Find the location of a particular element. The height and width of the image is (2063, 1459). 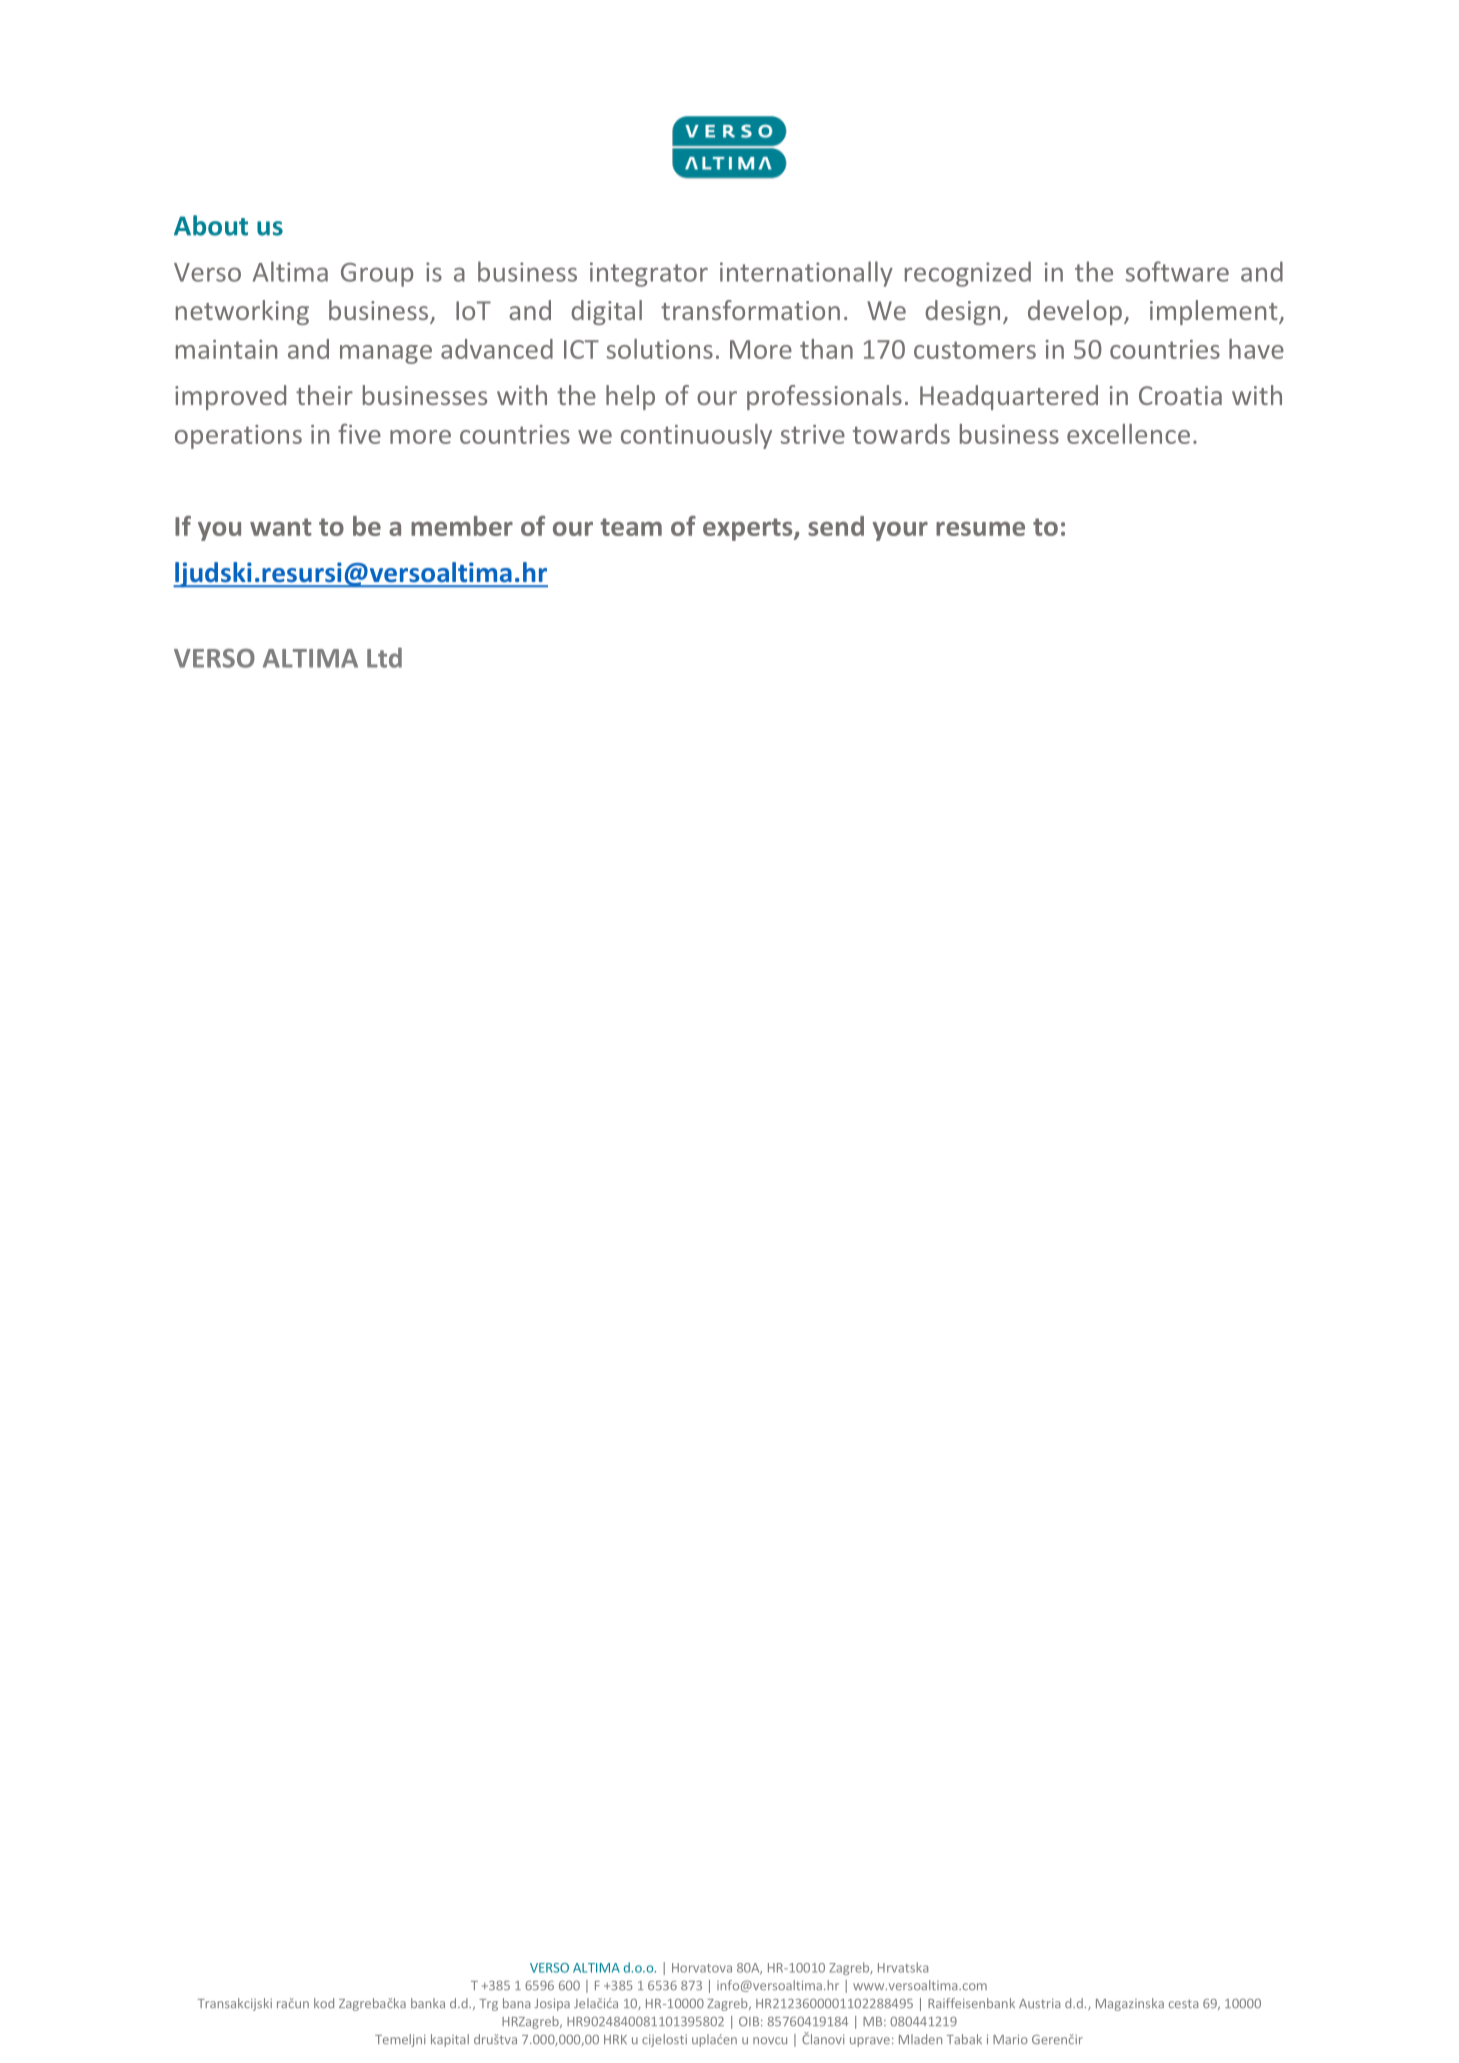

kod is located at coordinates (324, 2003).
